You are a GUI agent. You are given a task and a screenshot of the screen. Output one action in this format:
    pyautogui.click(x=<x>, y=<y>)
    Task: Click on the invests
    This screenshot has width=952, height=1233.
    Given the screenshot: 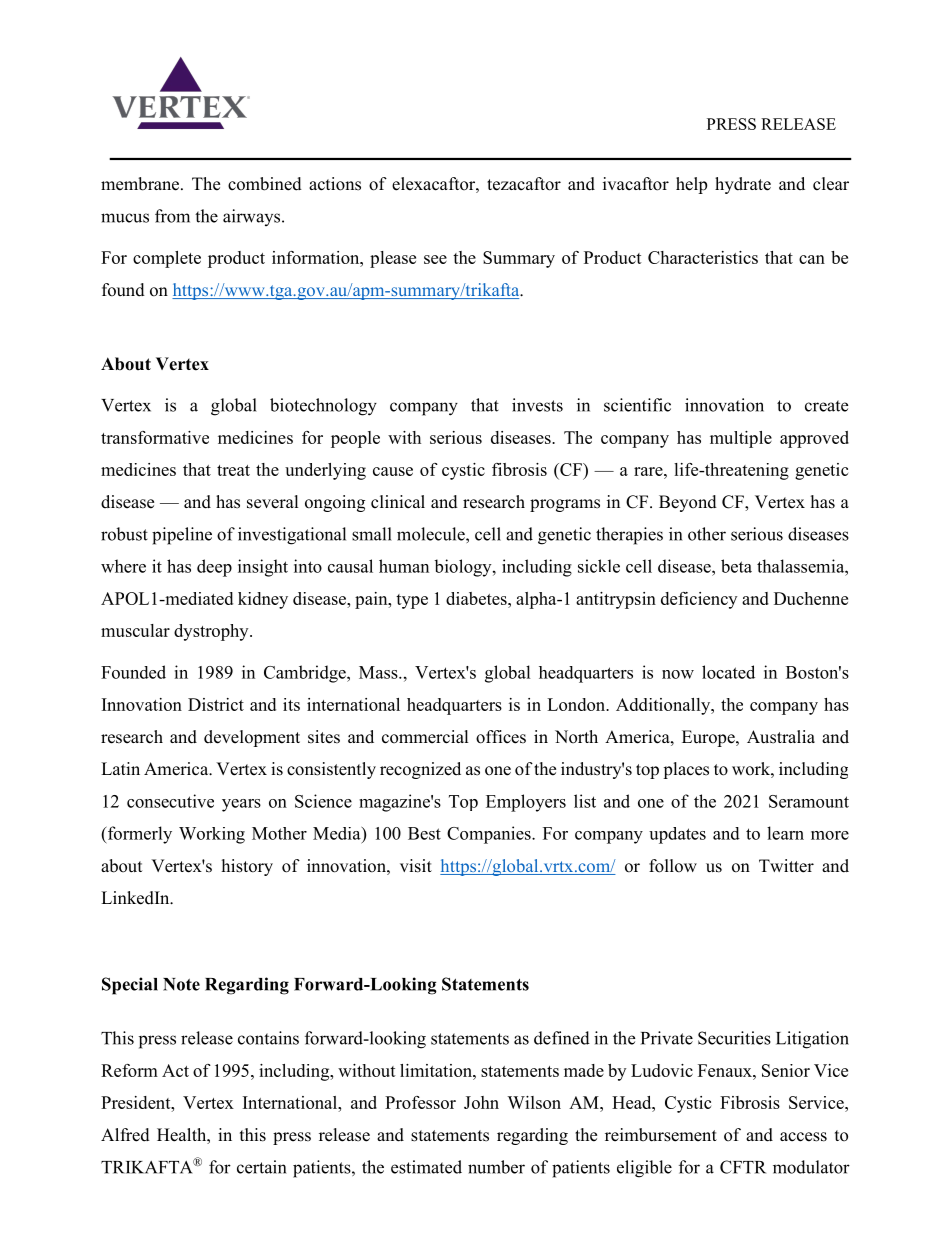 What is the action you would take?
    pyautogui.click(x=537, y=405)
